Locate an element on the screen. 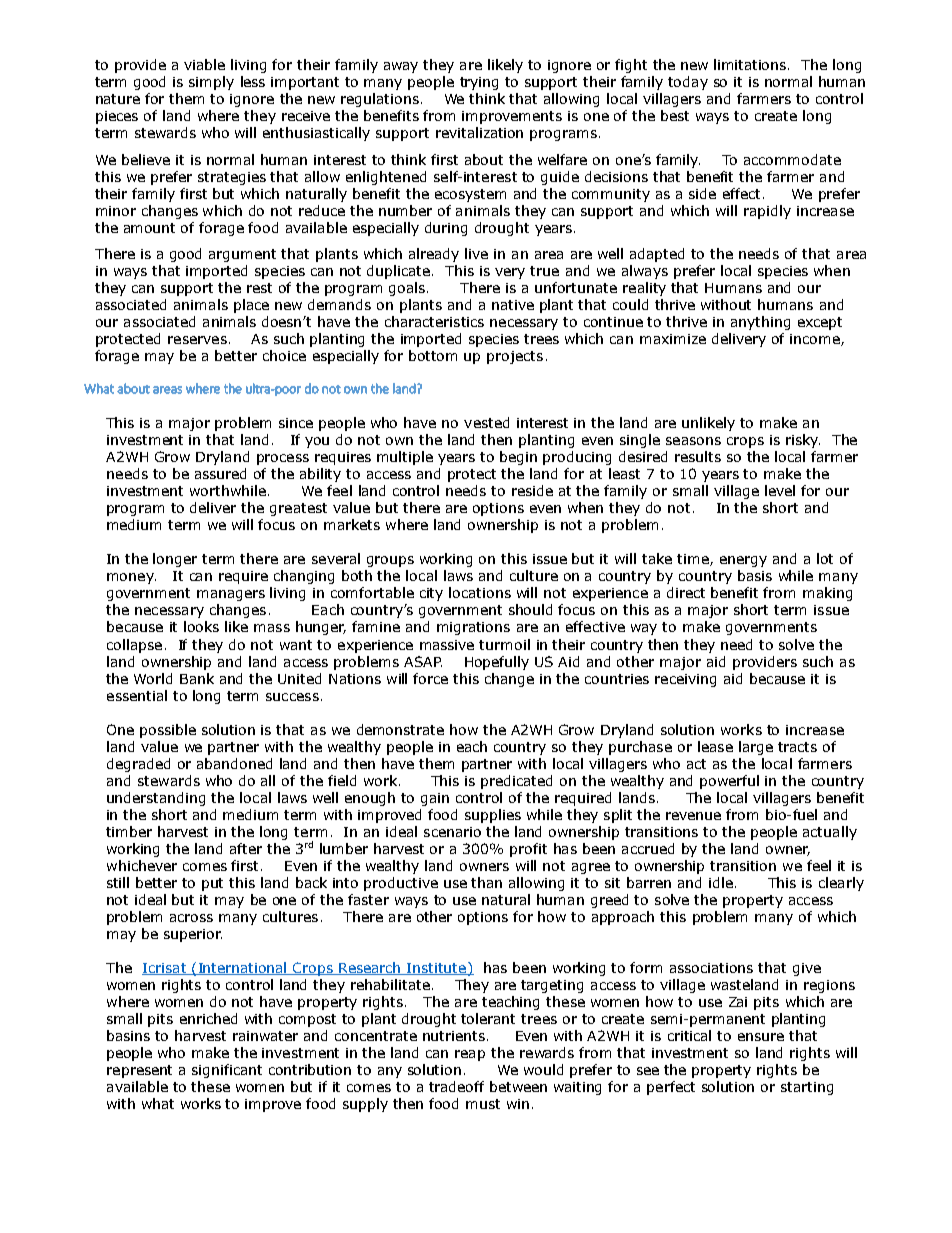 The image size is (952, 1233). large is located at coordinates (756, 748).
